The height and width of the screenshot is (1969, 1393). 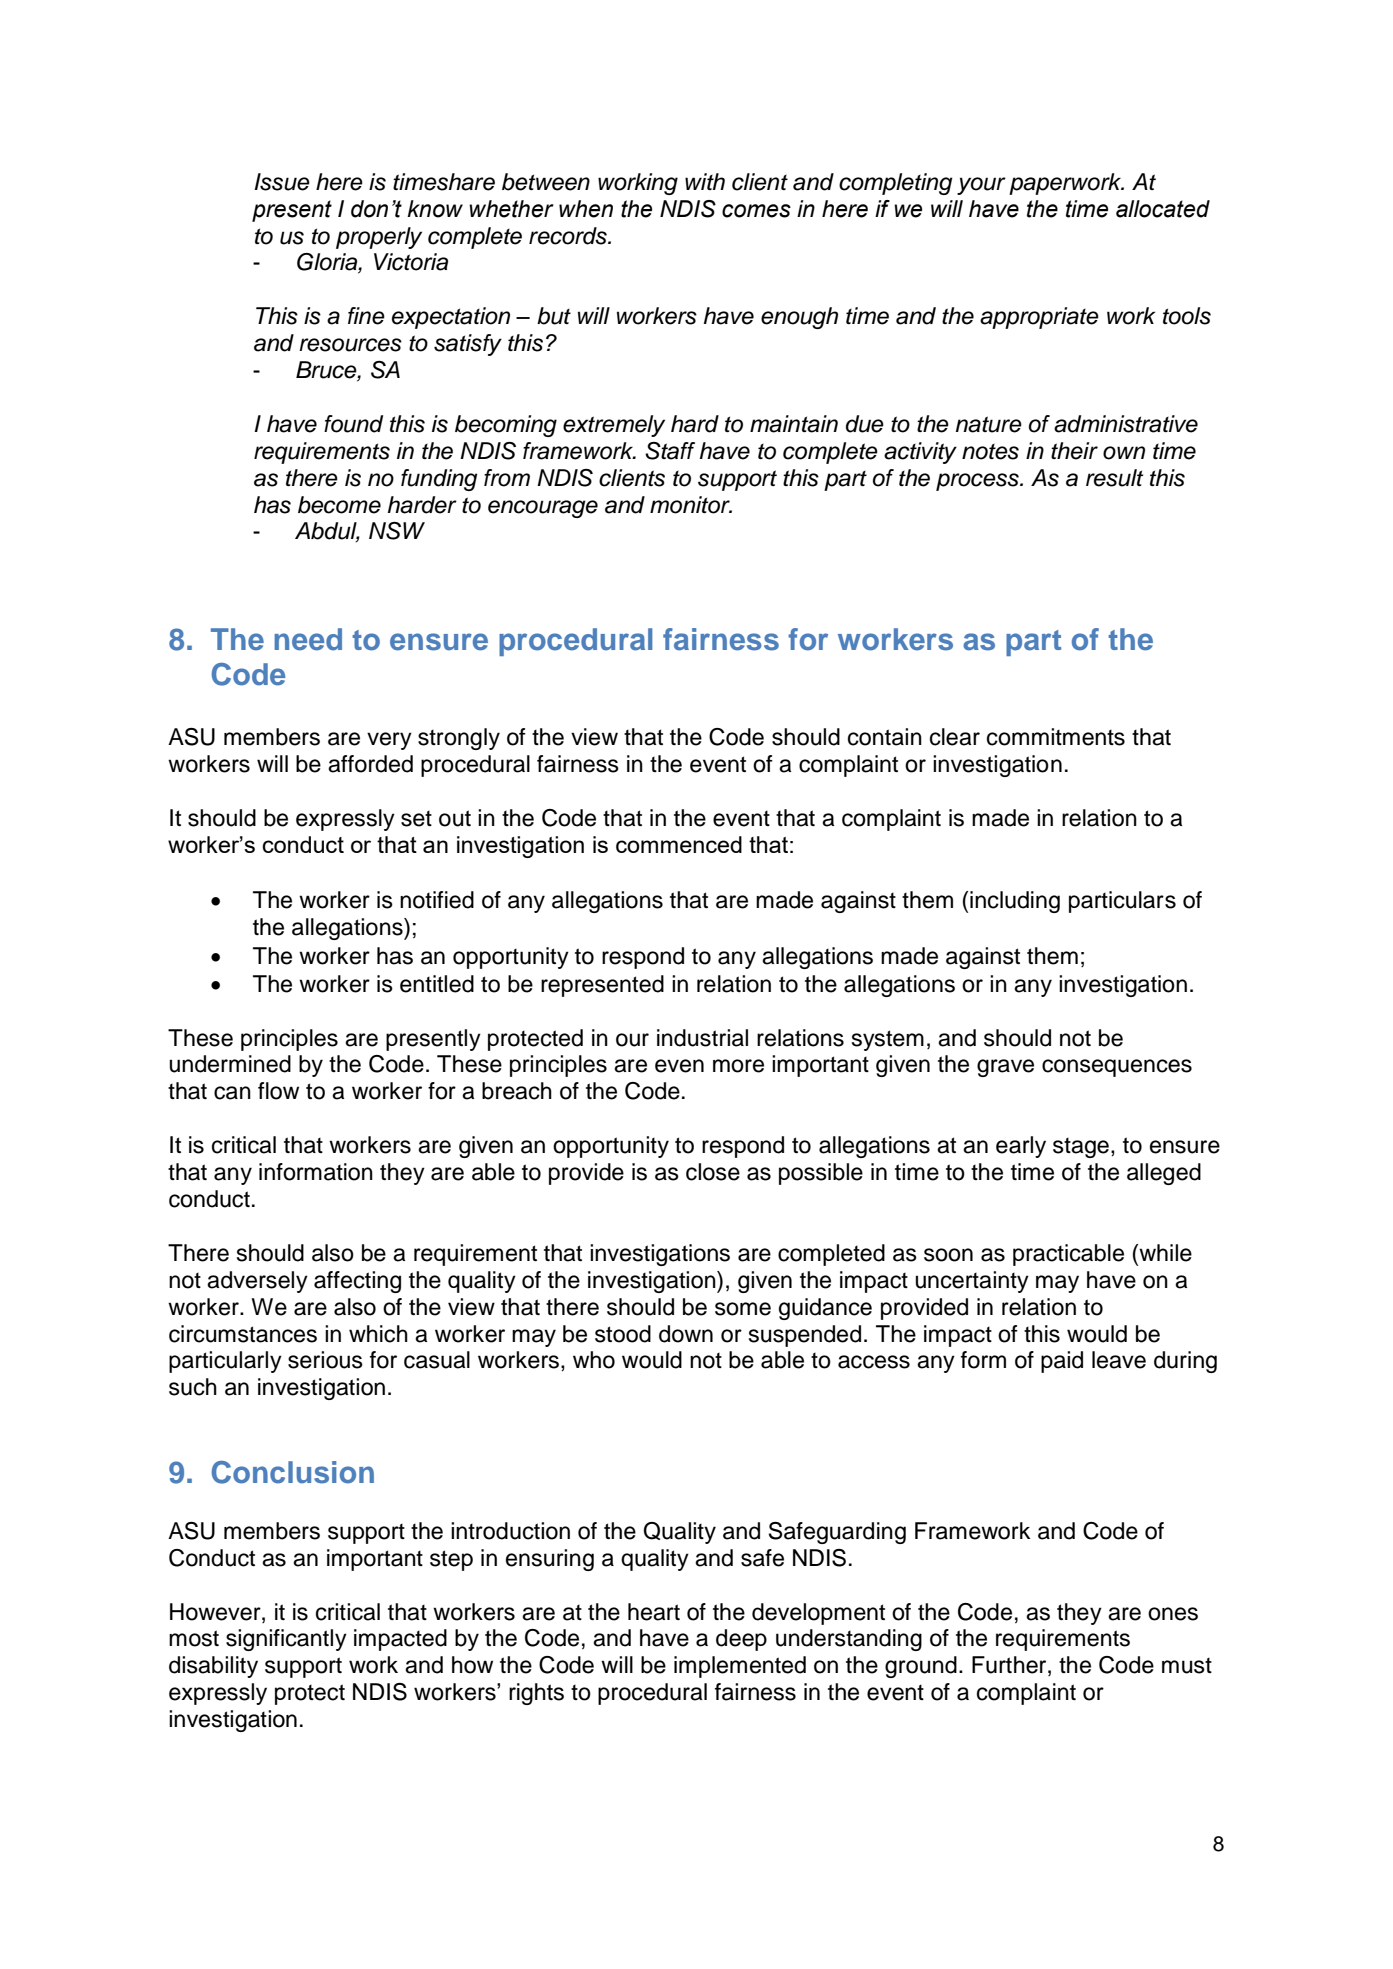 I want to click on with, so click(x=705, y=181).
